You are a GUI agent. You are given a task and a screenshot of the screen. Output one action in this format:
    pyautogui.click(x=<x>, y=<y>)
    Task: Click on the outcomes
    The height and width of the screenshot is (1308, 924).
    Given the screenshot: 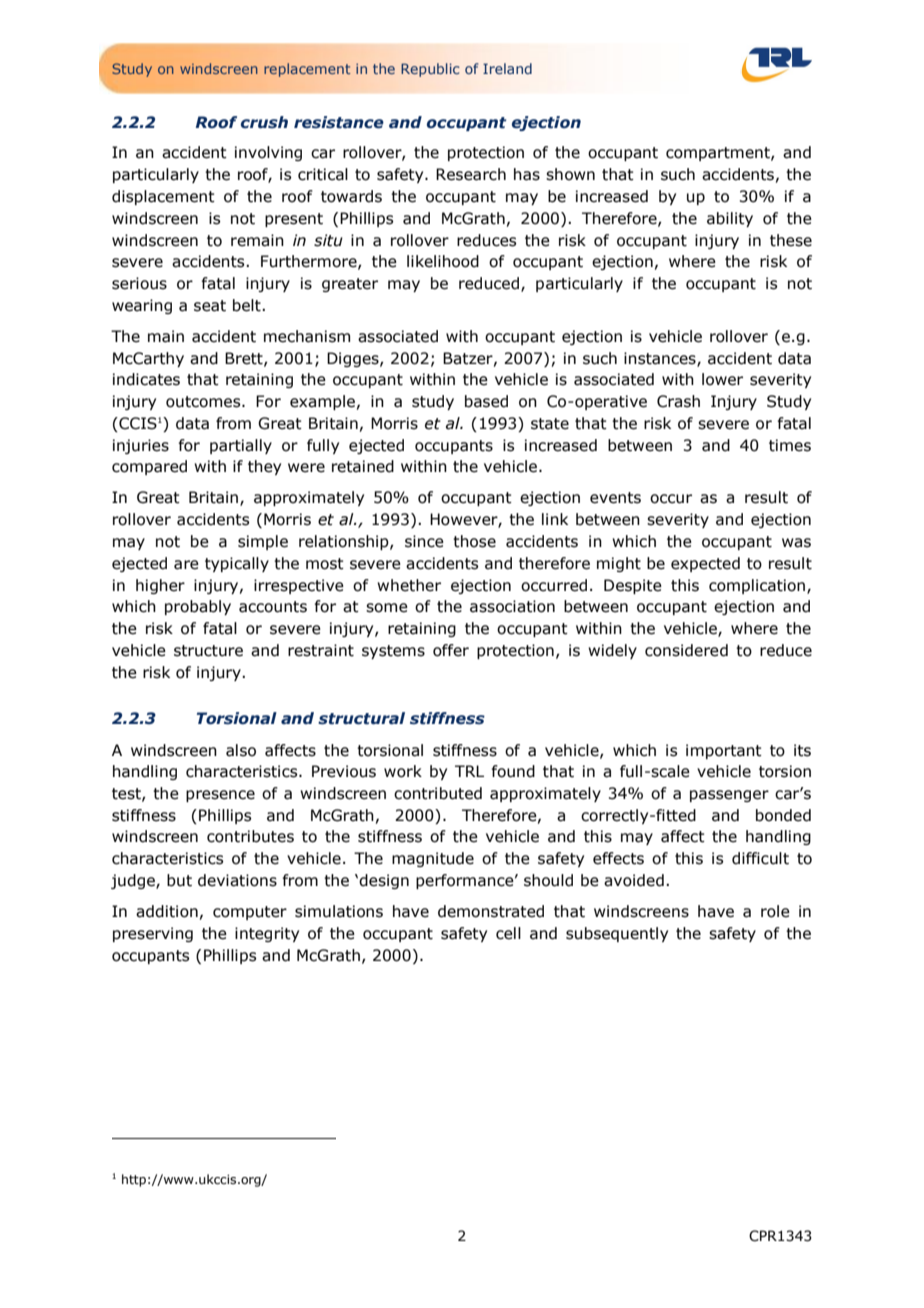 What is the action you would take?
    pyautogui.click(x=204, y=402)
